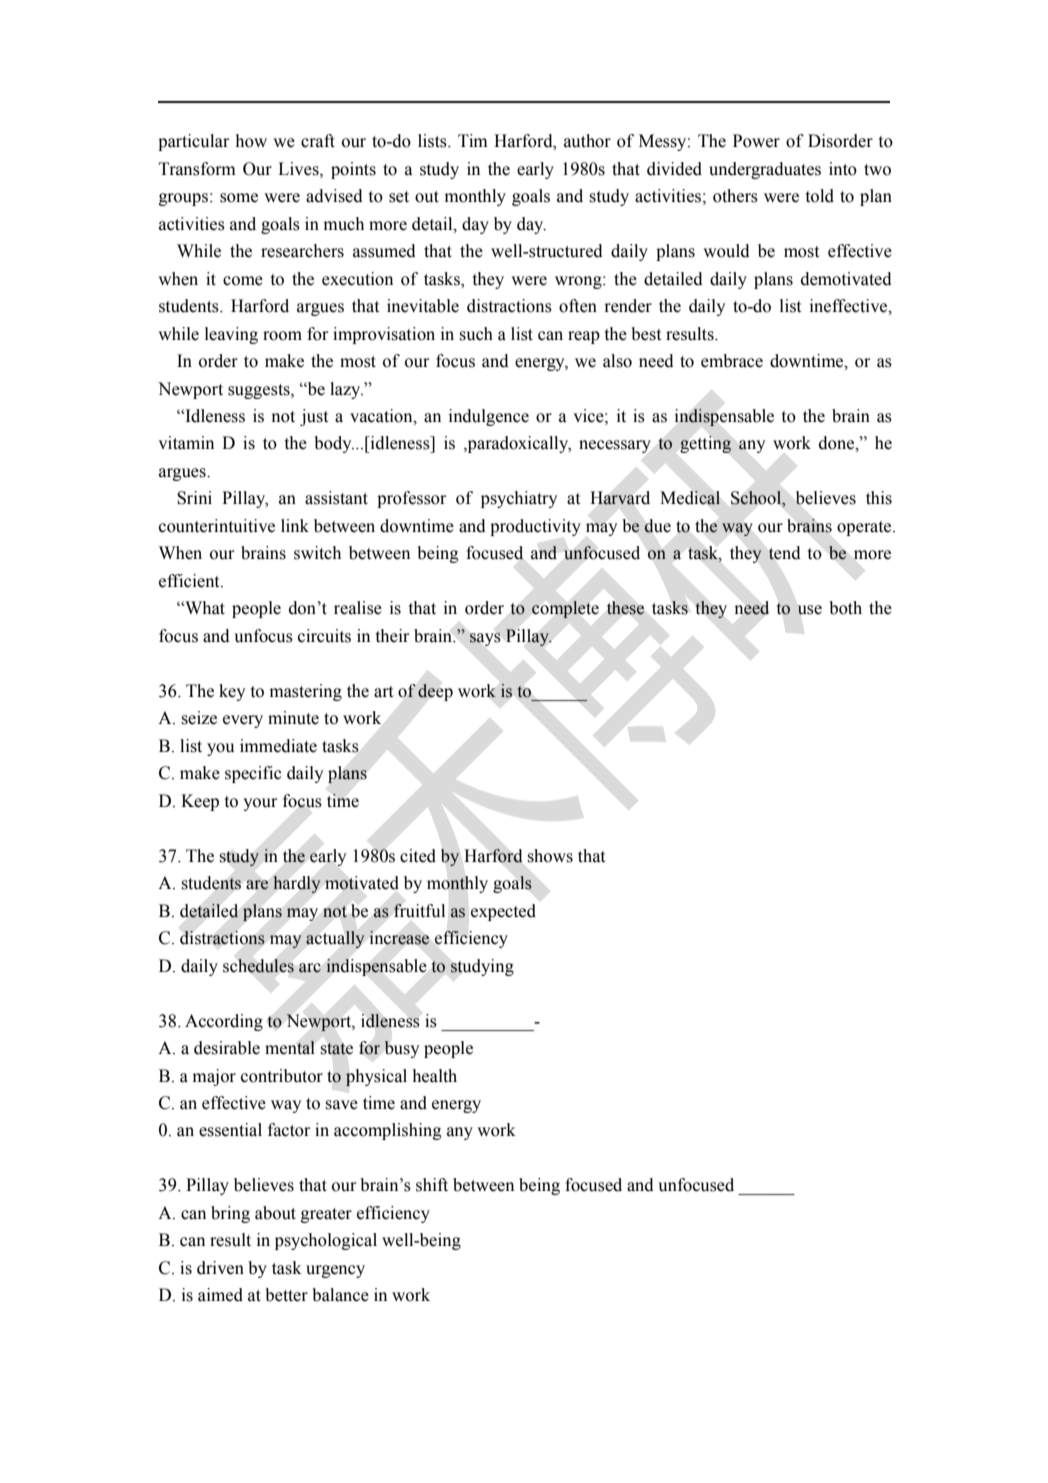 Image resolution: width=1048 pixels, height=1483 pixels. I want to click on shift, so click(432, 1185).
